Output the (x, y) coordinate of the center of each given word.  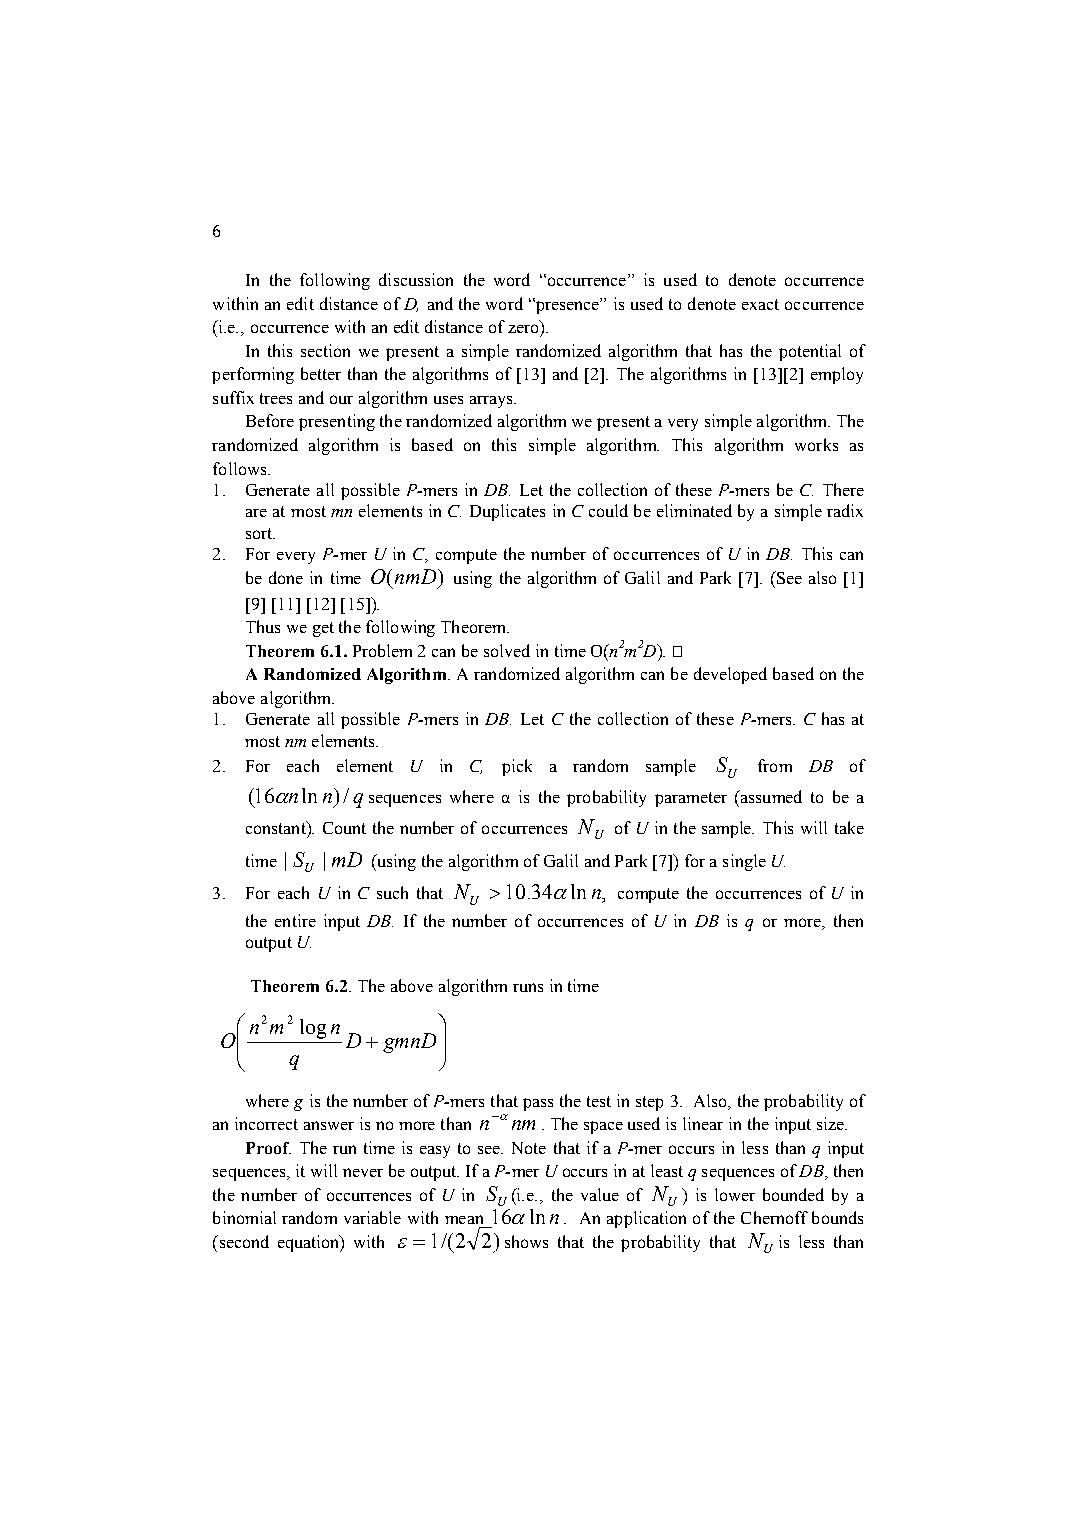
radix (845, 510)
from (775, 765)
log (313, 1029)
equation (310, 1243)
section (325, 350)
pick (517, 767)
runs (528, 987)
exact (760, 304)
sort (260, 533)
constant (277, 827)
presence (567, 306)
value (600, 1194)
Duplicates (507, 512)
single (744, 862)
